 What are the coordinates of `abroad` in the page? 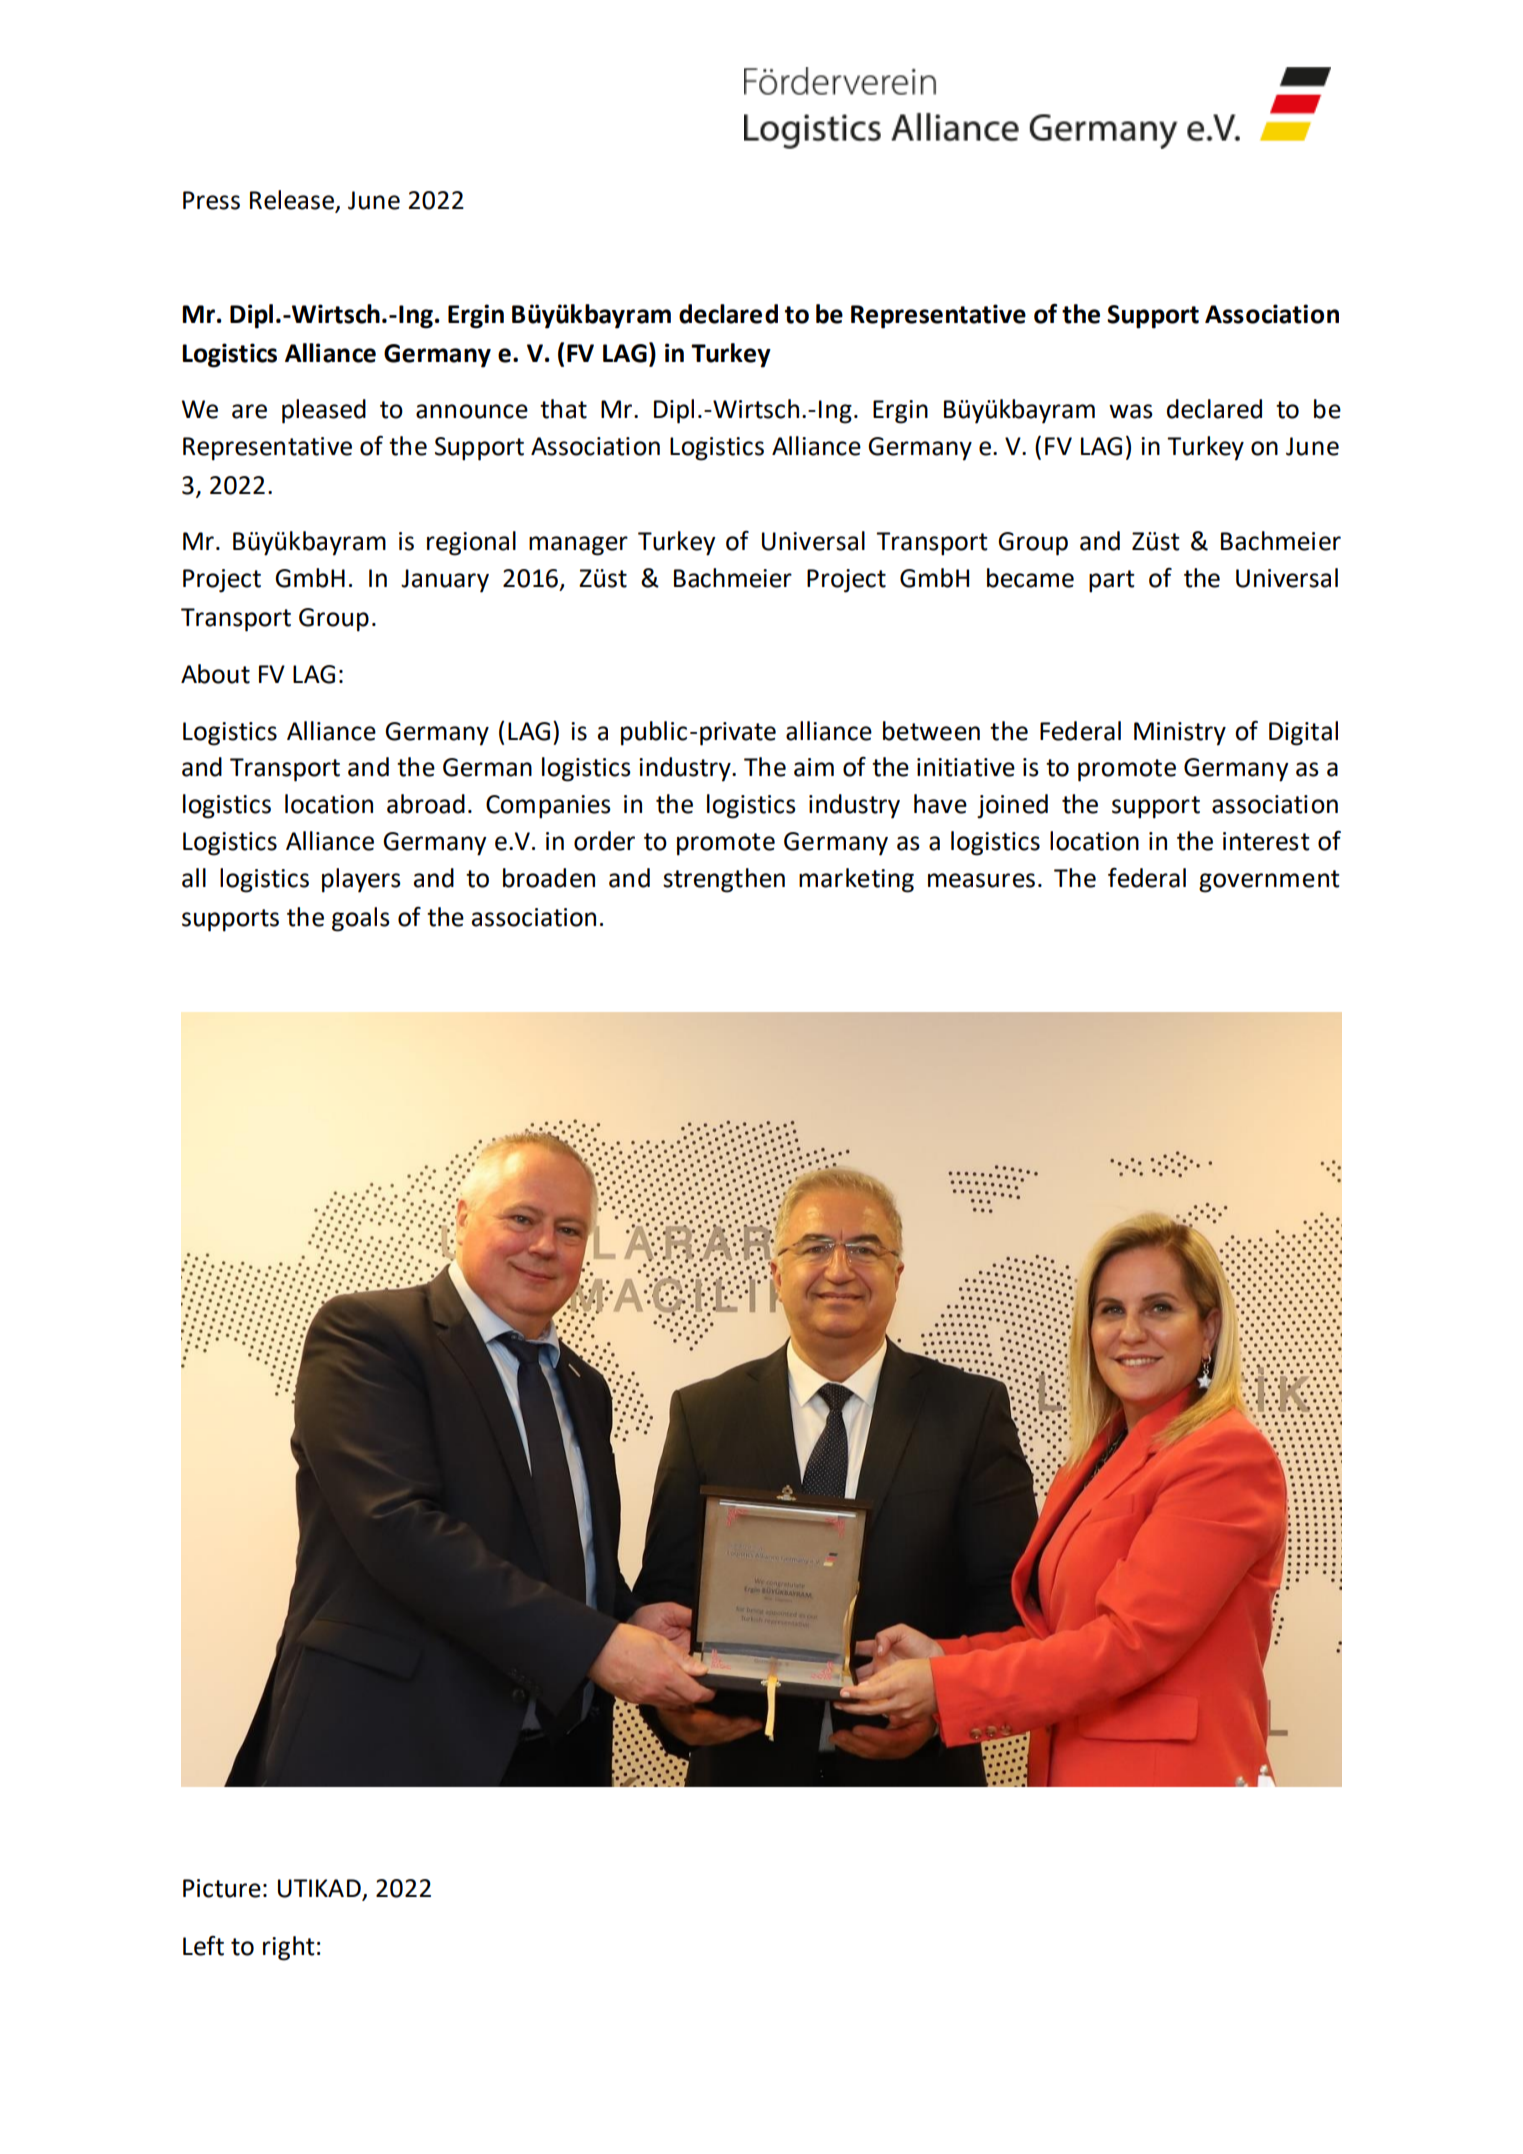 It's located at (426, 804).
